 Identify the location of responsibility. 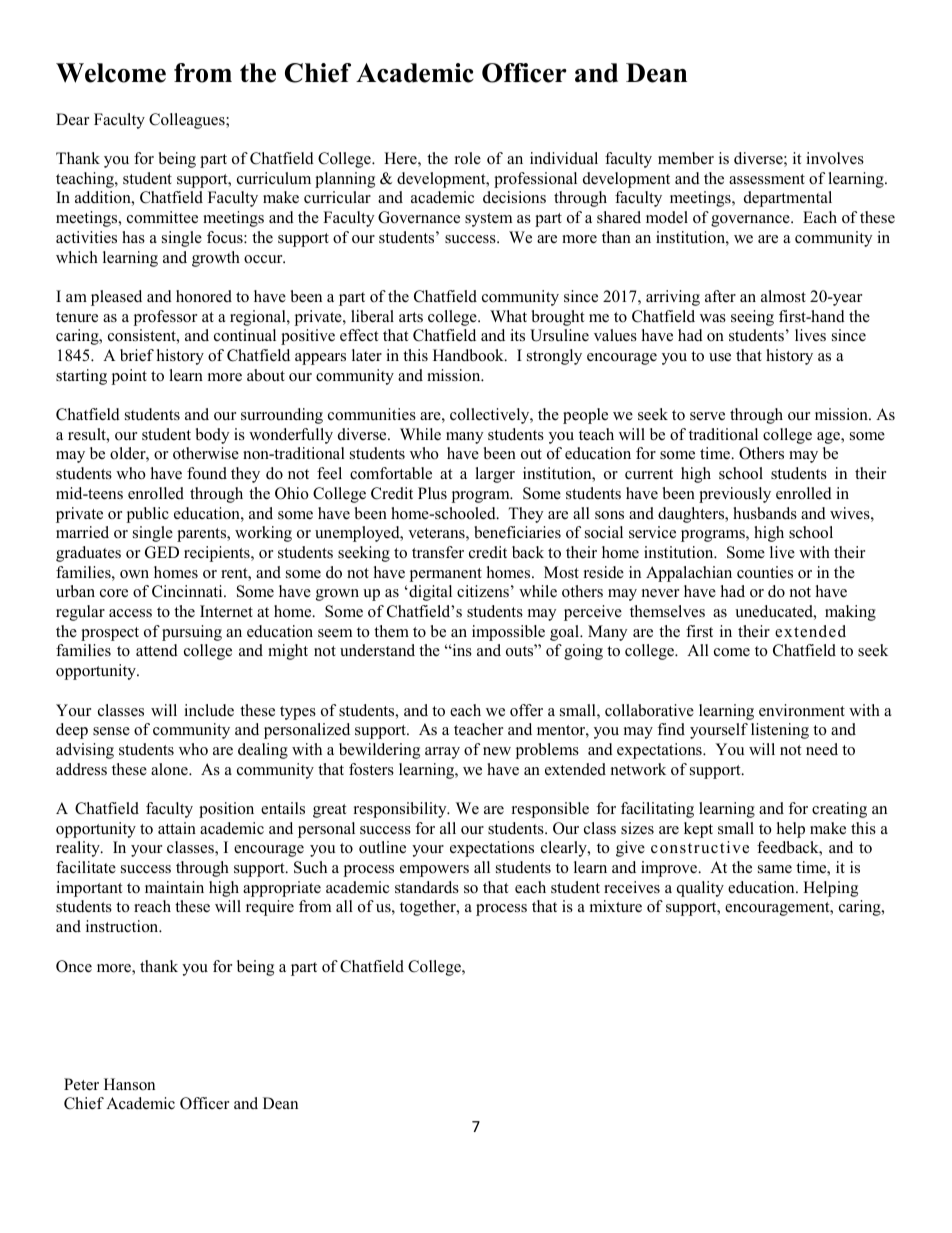
(401, 810).
